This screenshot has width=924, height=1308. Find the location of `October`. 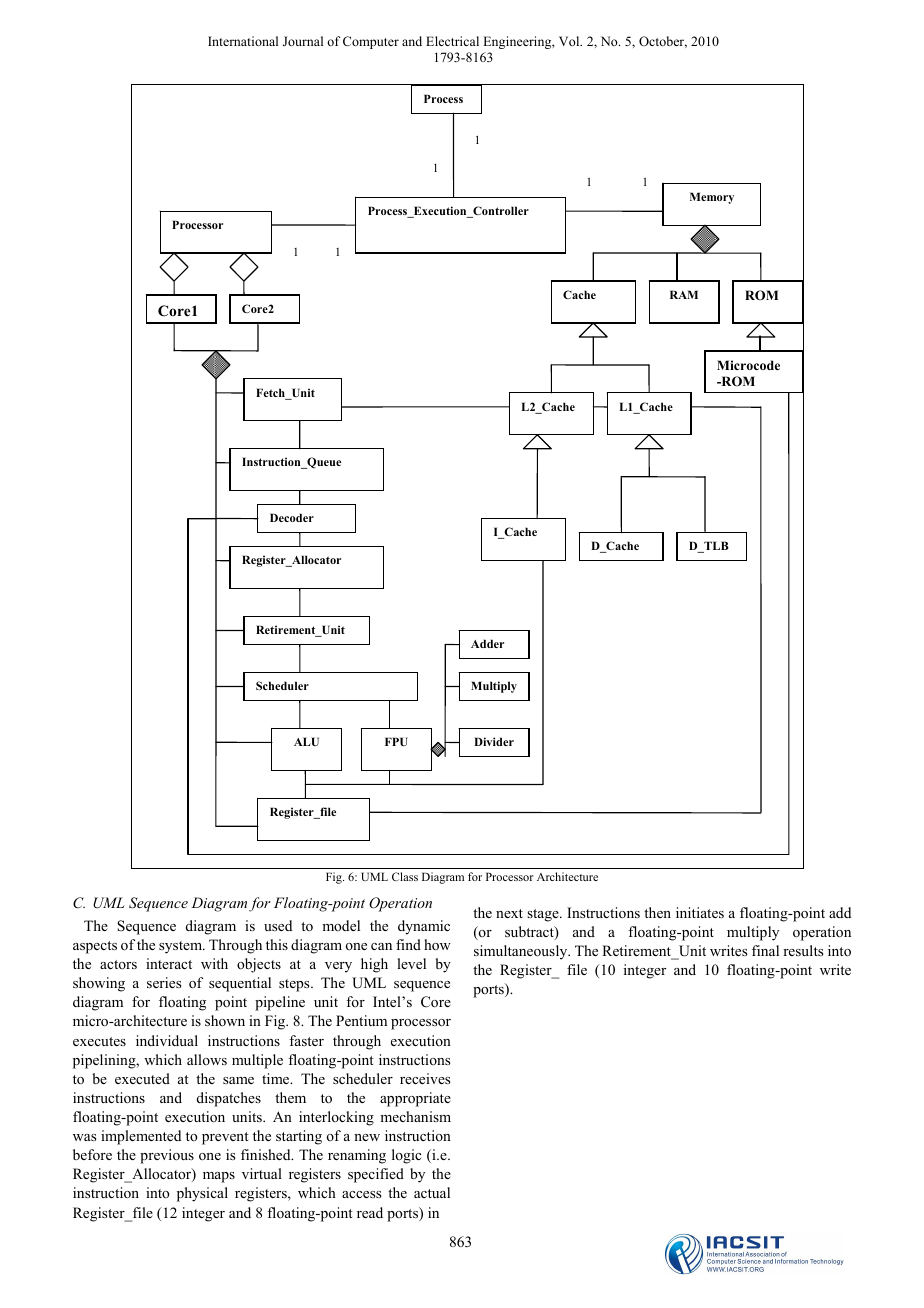

October is located at coordinates (663, 42).
